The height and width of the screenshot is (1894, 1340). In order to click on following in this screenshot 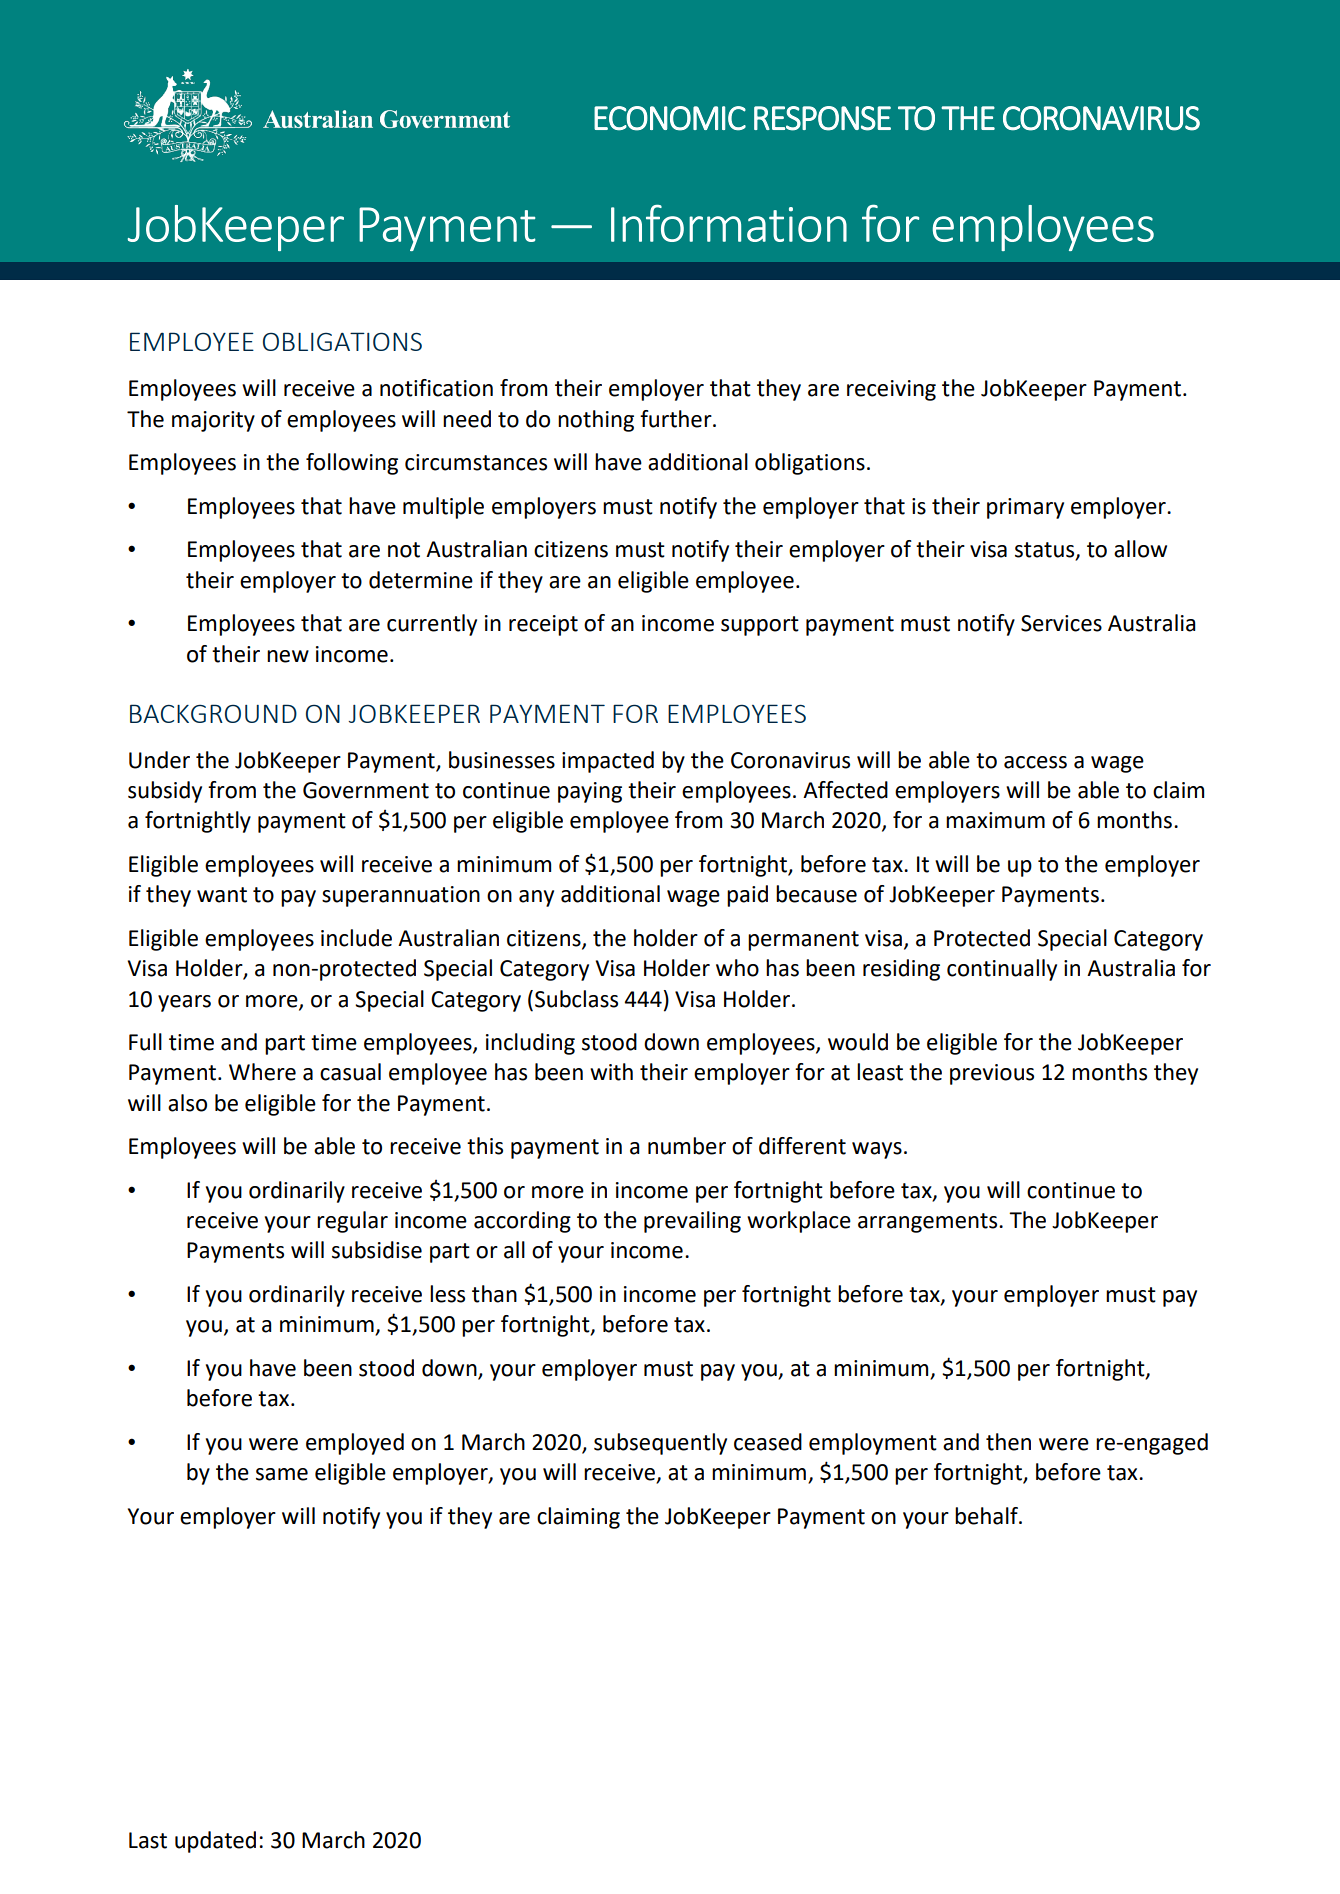, I will do `click(352, 464)`.
